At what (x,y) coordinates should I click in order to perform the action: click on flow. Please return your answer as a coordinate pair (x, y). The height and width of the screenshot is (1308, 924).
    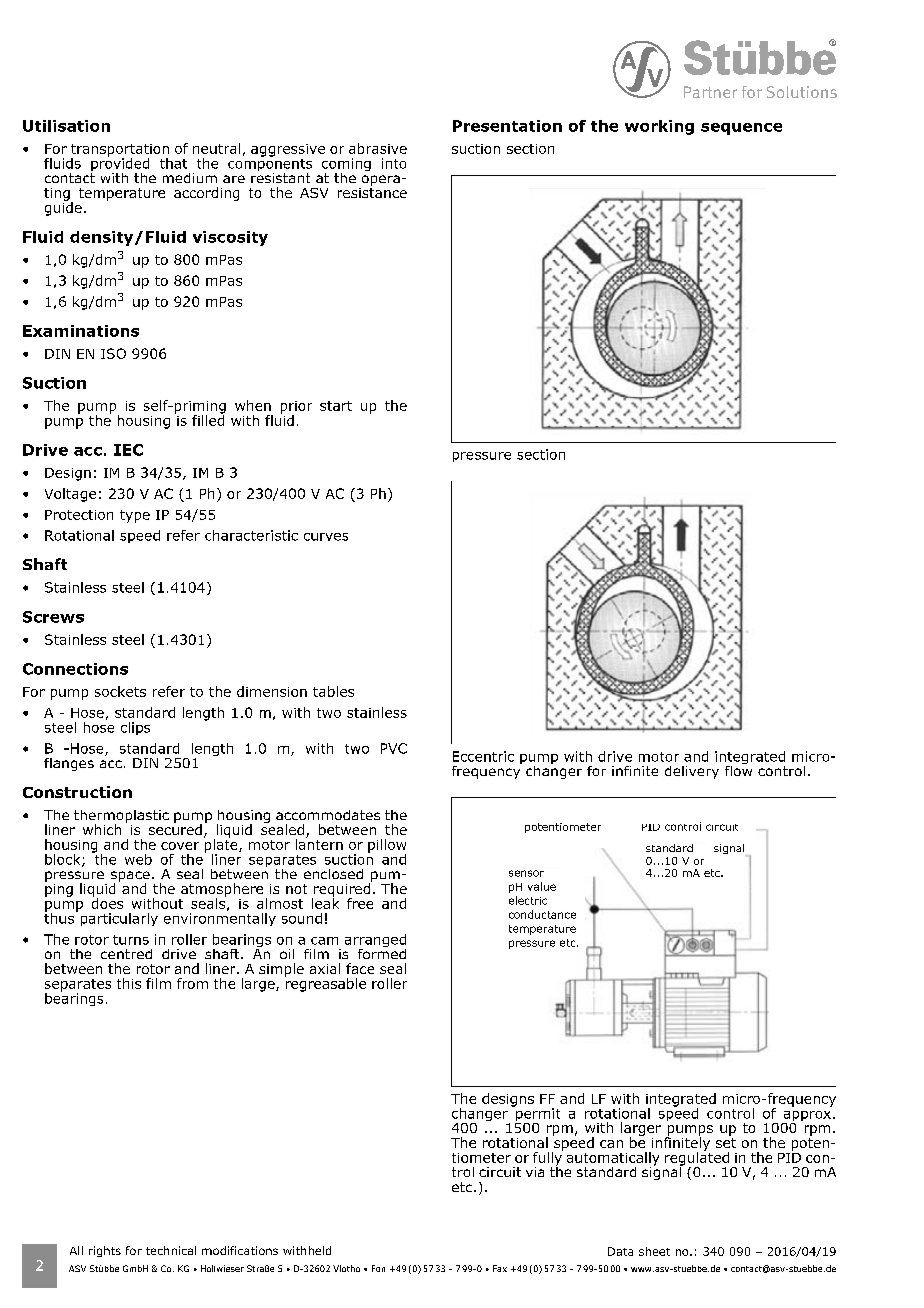
    Looking at the image, I should click on (738, 769).
